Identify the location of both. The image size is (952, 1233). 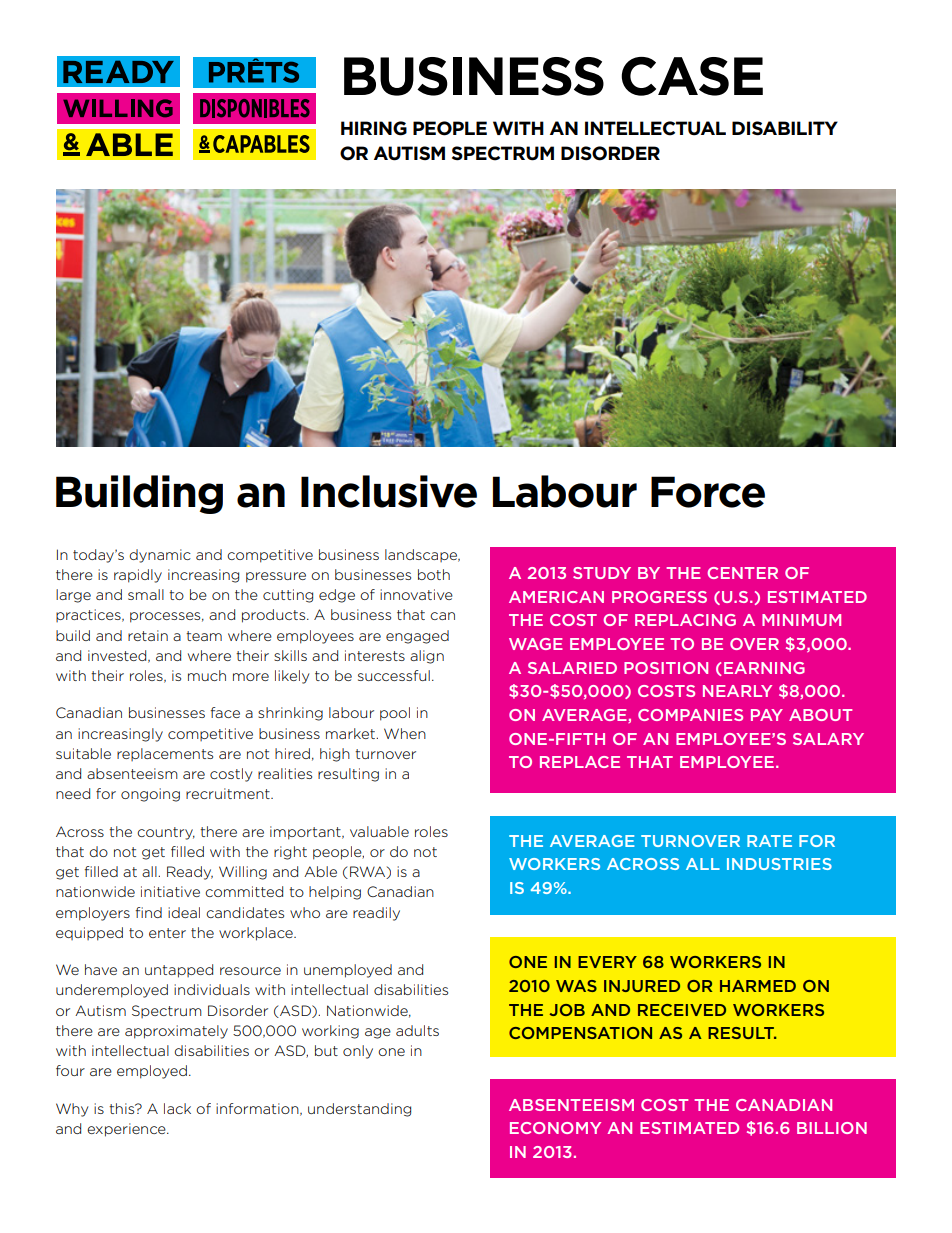
(434, 574).
